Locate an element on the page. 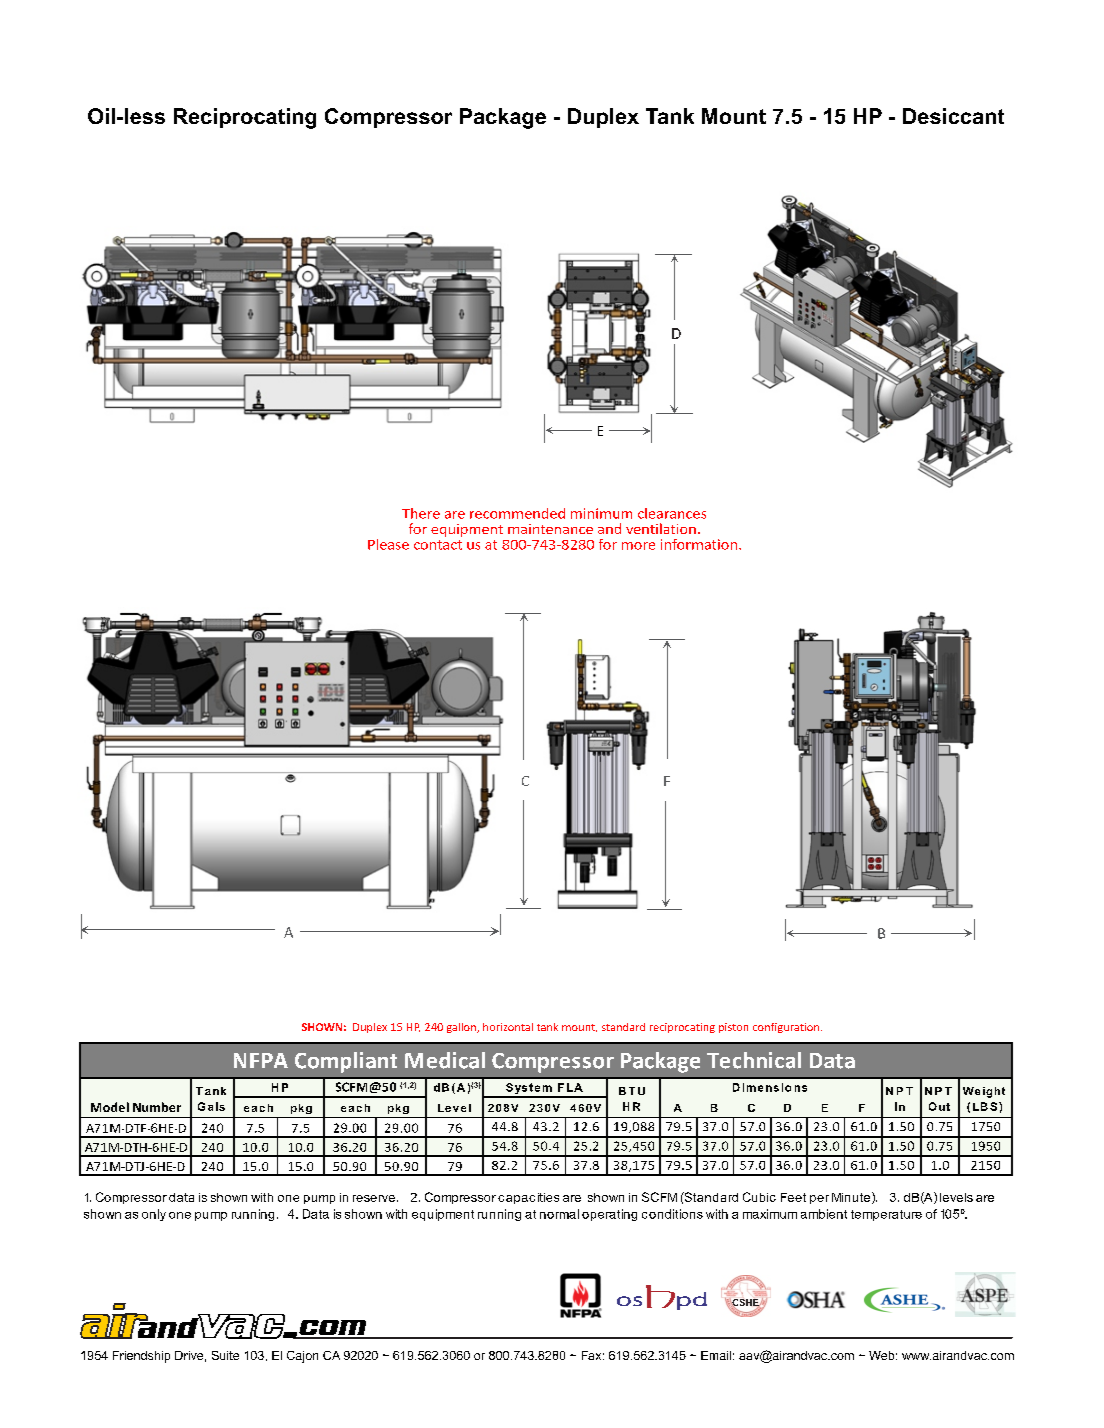  recommended is located at coordinates (517, 513).
